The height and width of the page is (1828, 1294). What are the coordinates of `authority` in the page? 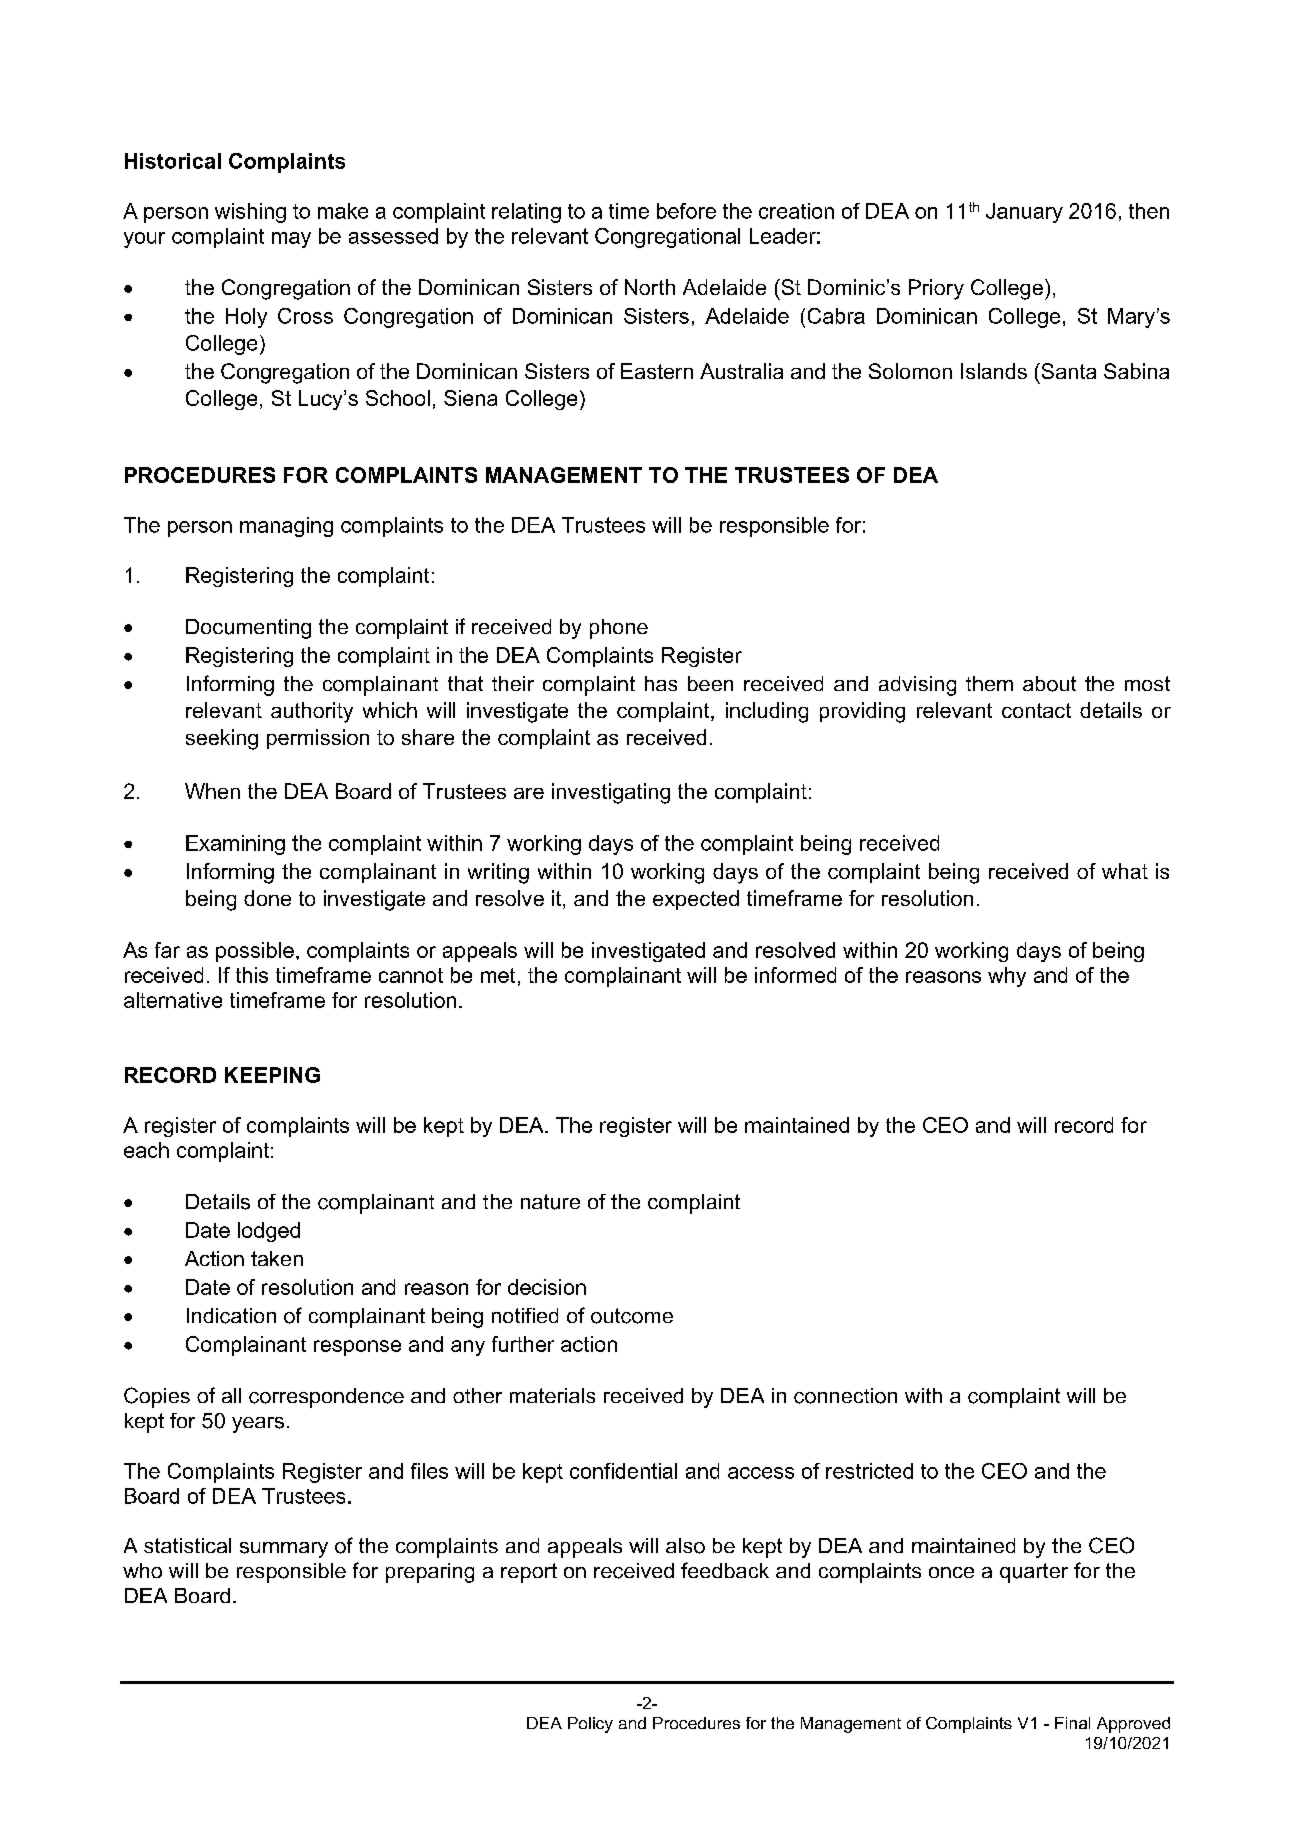 It's located at (312, 712).
